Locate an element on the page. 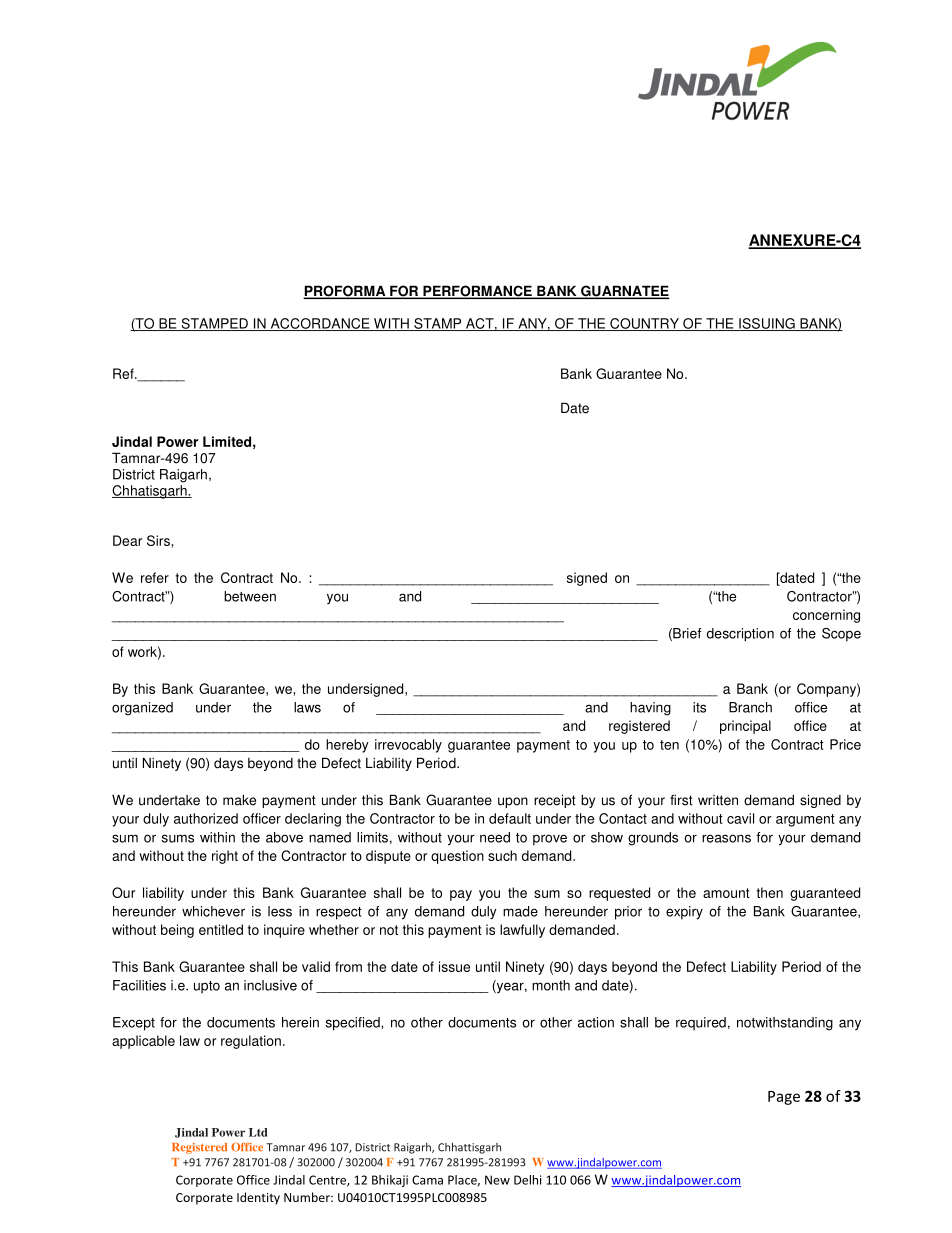  description is located at coordinates (740, 635).
